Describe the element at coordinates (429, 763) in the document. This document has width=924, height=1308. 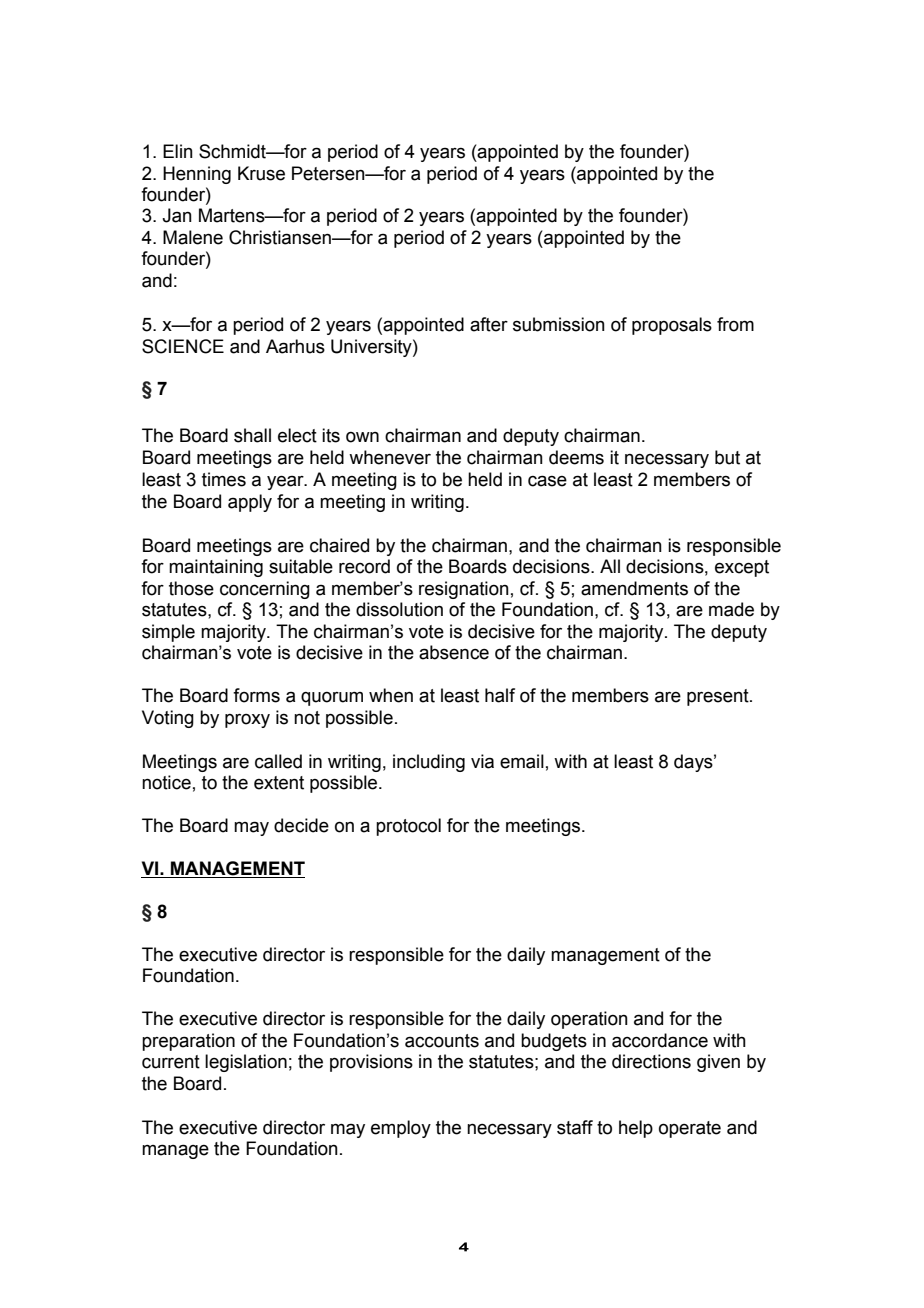
I see `including` at that location.
